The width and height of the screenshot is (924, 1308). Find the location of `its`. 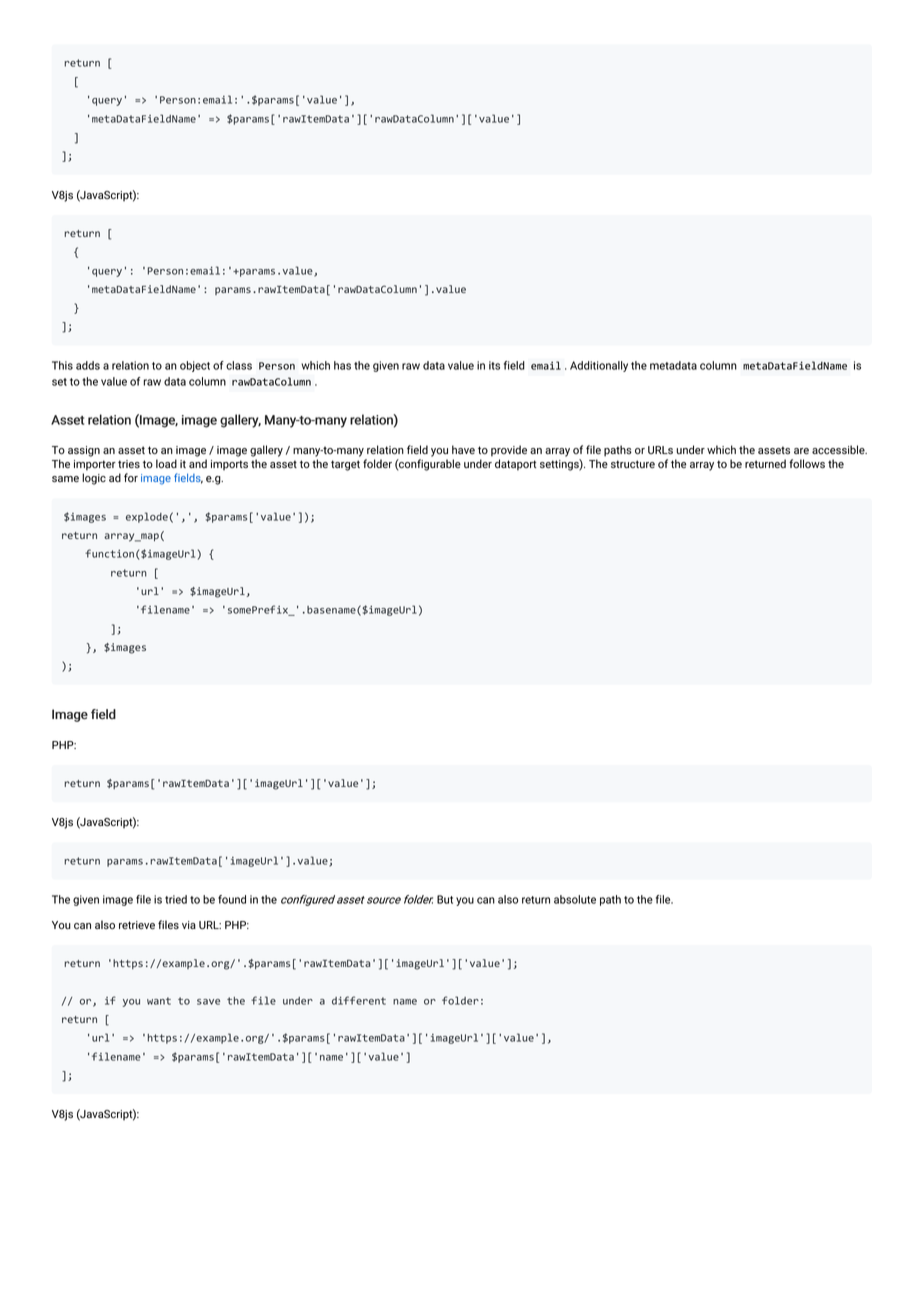

its is located at coordinates (494, 365).
